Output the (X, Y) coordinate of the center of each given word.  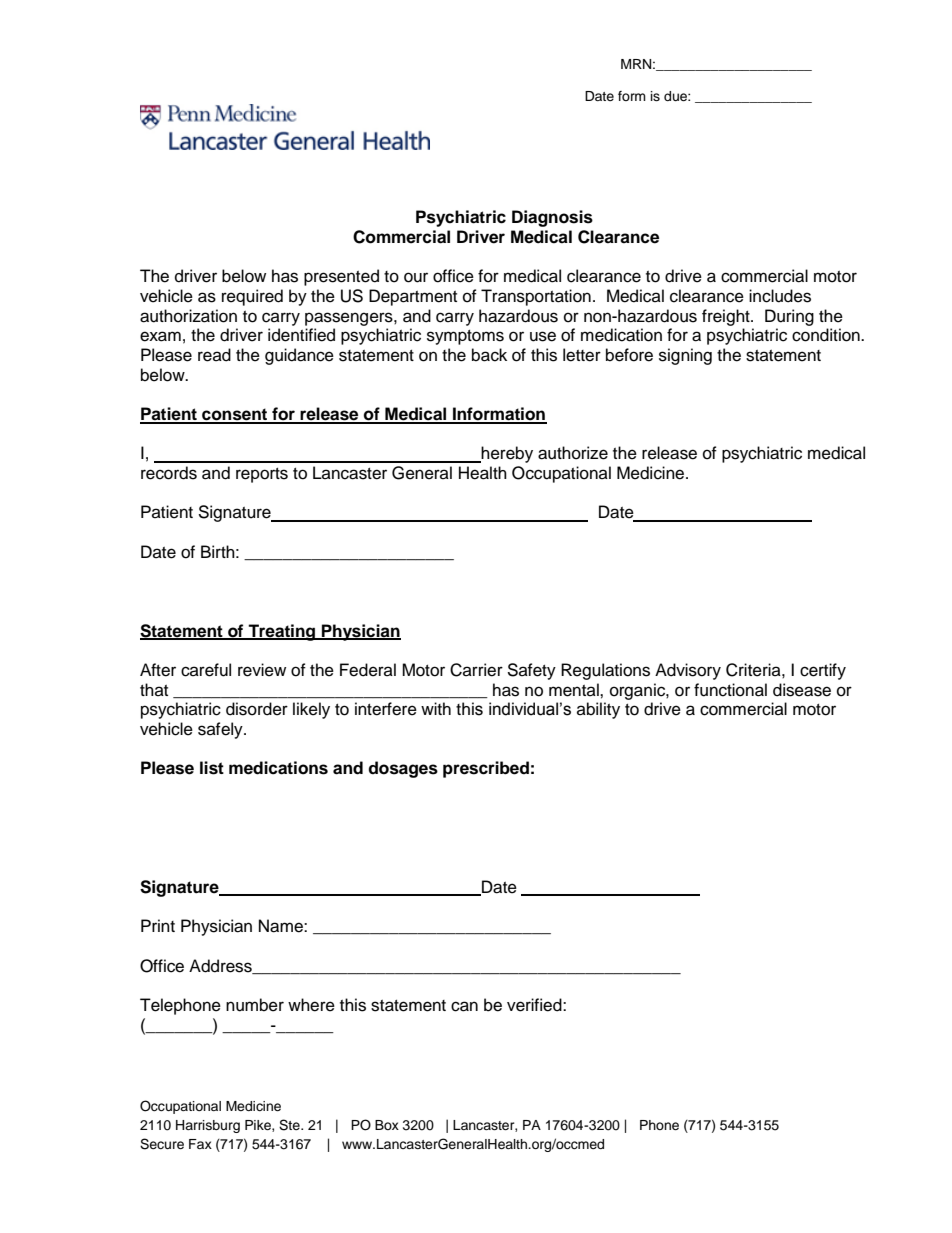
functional (730, 690)
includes (780, 296)
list (212, 768)
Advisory (688, 671)
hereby (506, 454)
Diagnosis (552, 218)
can (464, 1006)
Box (387, 1125)
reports (262, 475)
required (252, 297)
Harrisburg (208, 1126)
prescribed (486, 769)
